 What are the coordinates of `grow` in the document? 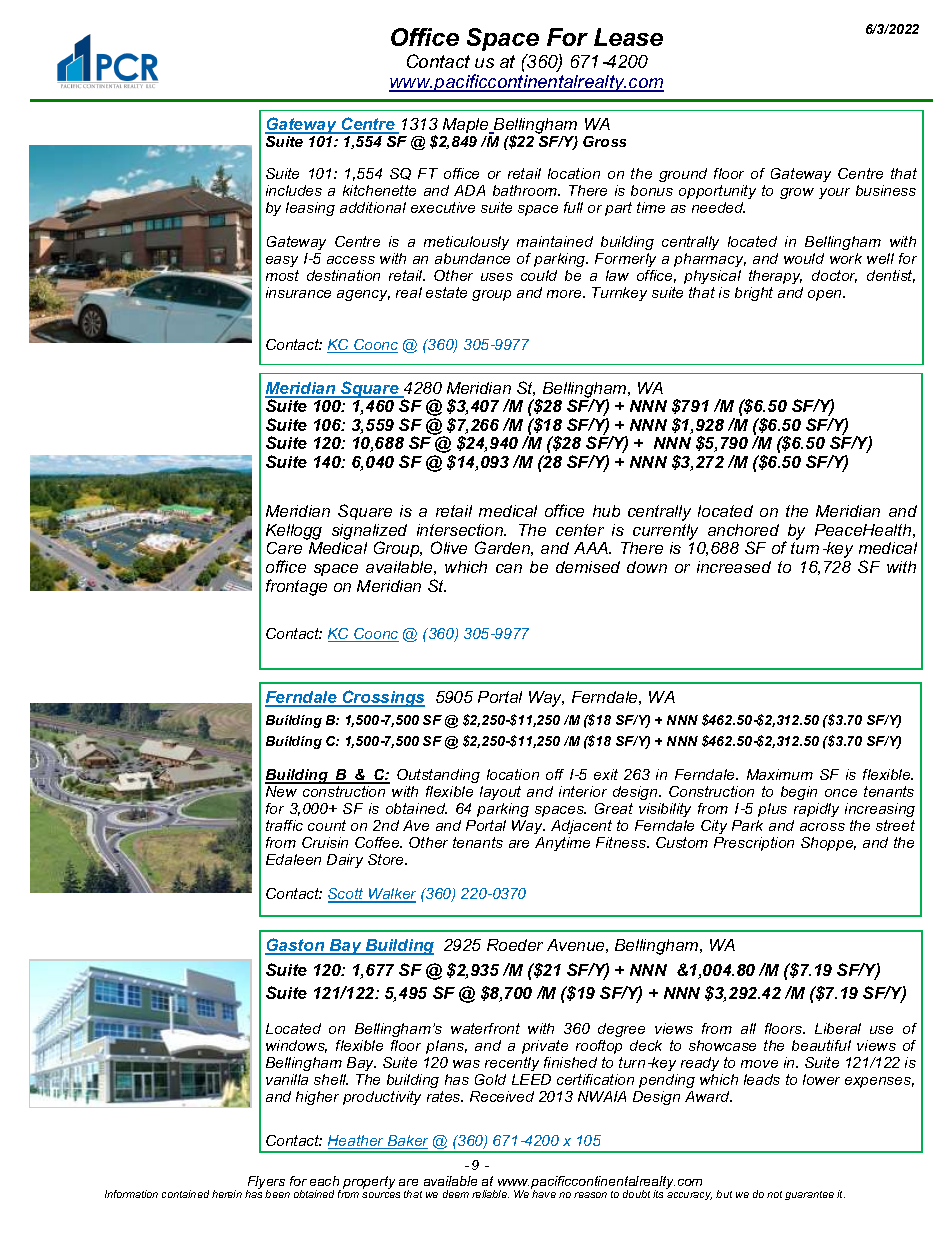 It's located at (797, 193).
